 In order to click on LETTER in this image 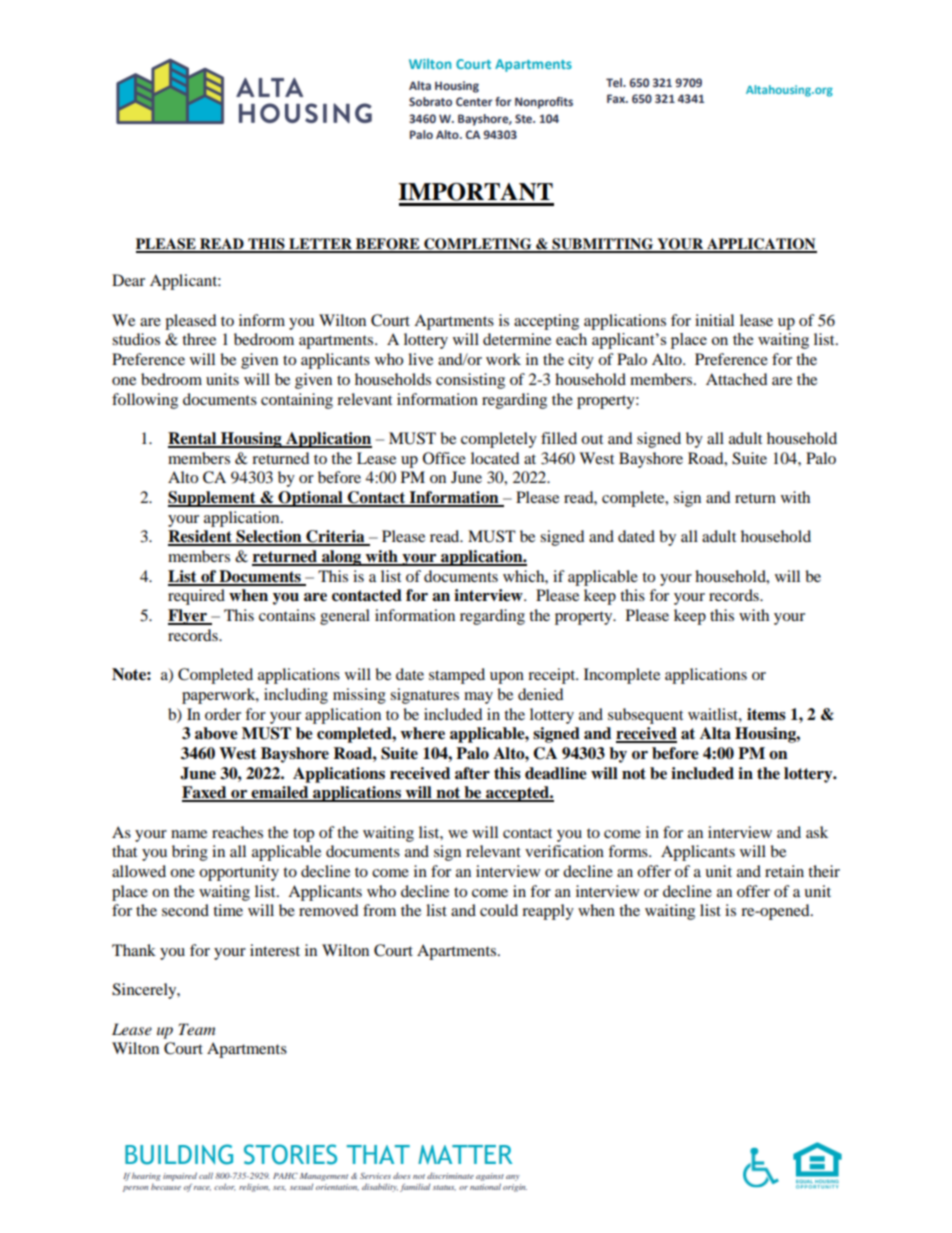, I will do `click(320, 245)`.
